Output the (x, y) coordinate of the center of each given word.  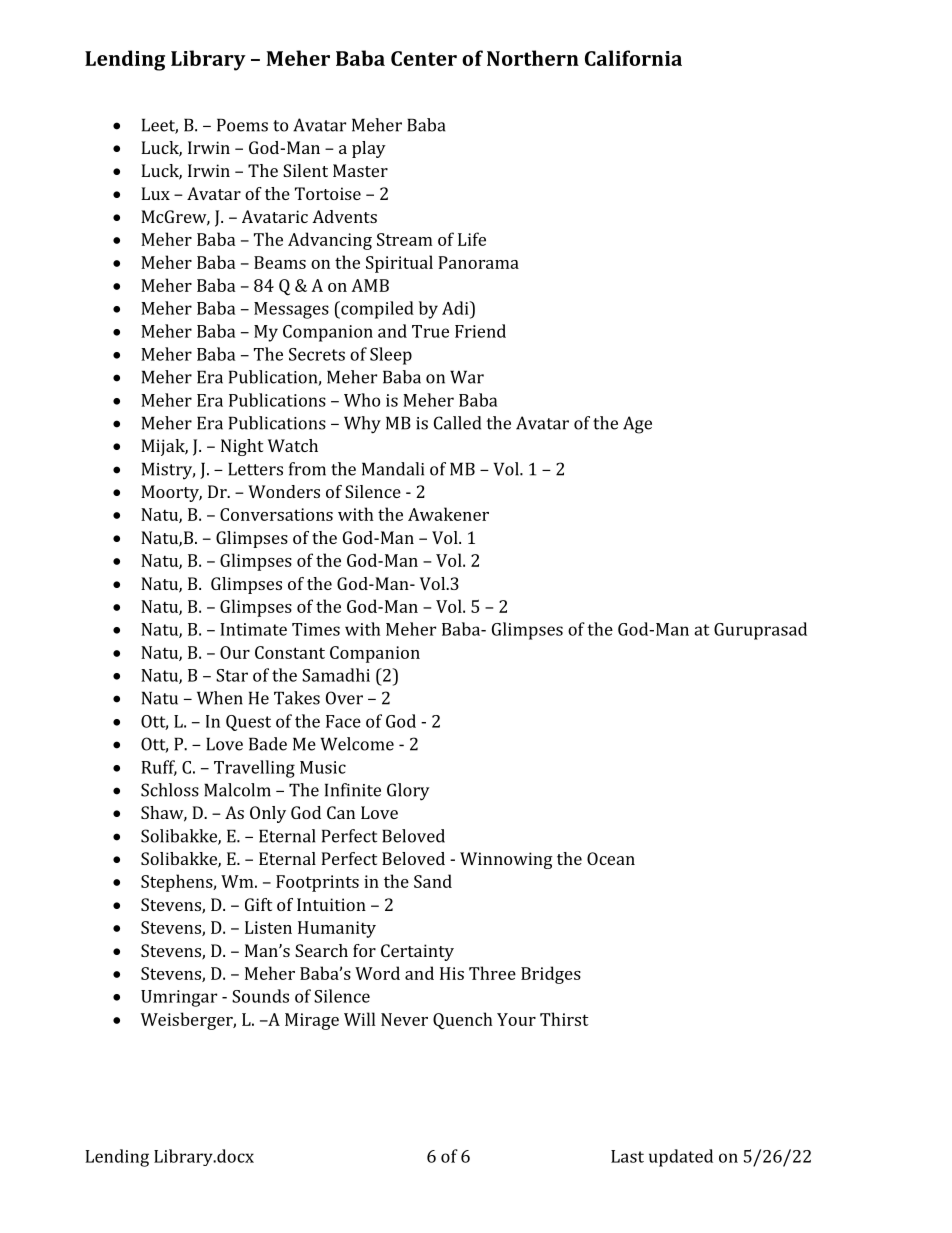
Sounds (260, 996)
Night (242, 447)
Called (457, 423)
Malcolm (237, 790)
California (633, 58)
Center (424, 58)
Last (627, 1156)
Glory (408, 792)
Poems (242, 125)
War (467, 377)
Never (404, 1019)
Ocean (611, 858)
